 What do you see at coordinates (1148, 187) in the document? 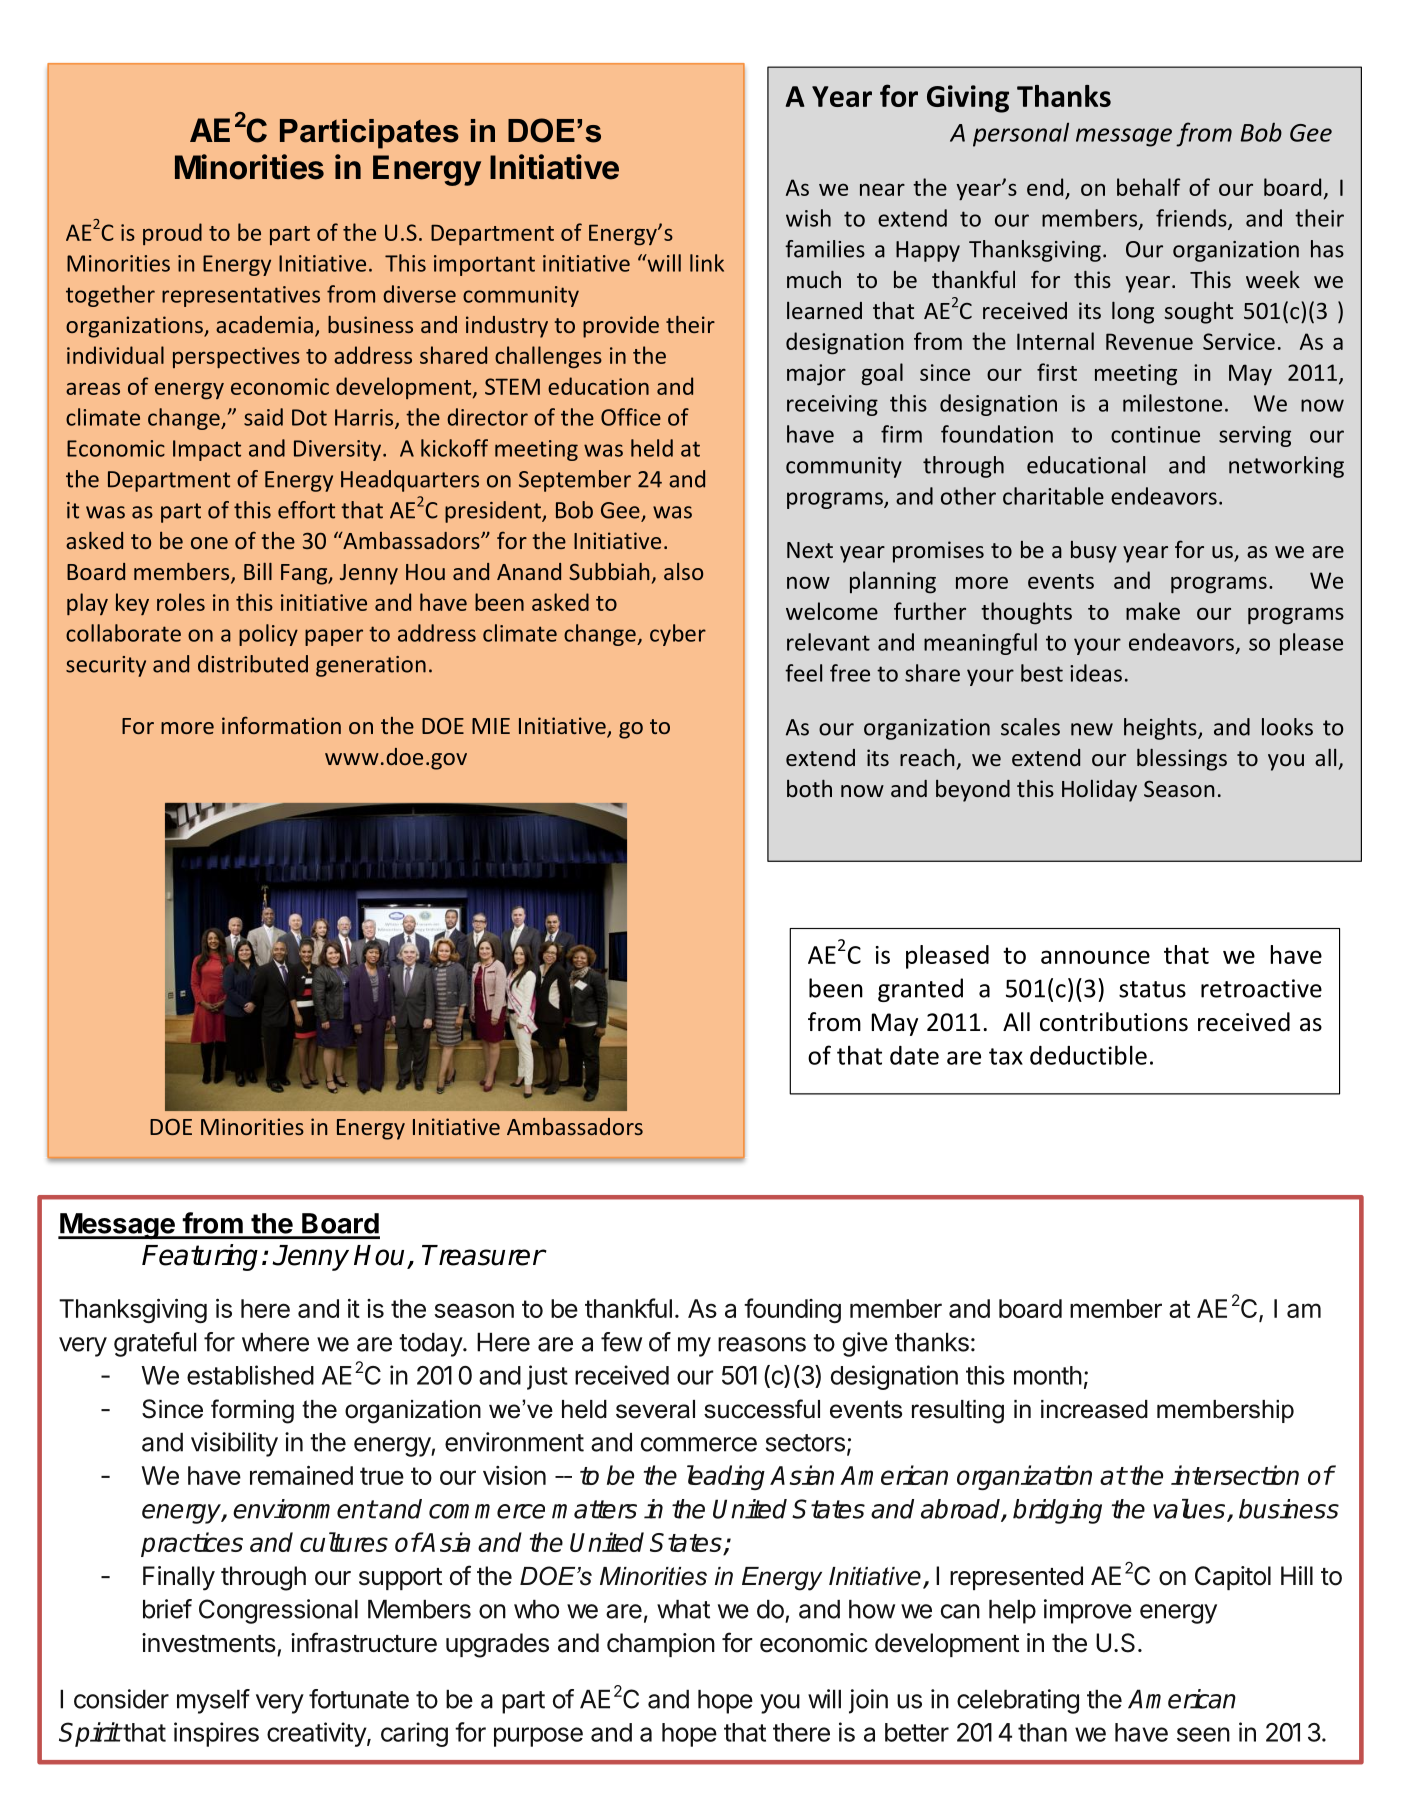
I see `behalf` at bounding box center [1148, 187].
